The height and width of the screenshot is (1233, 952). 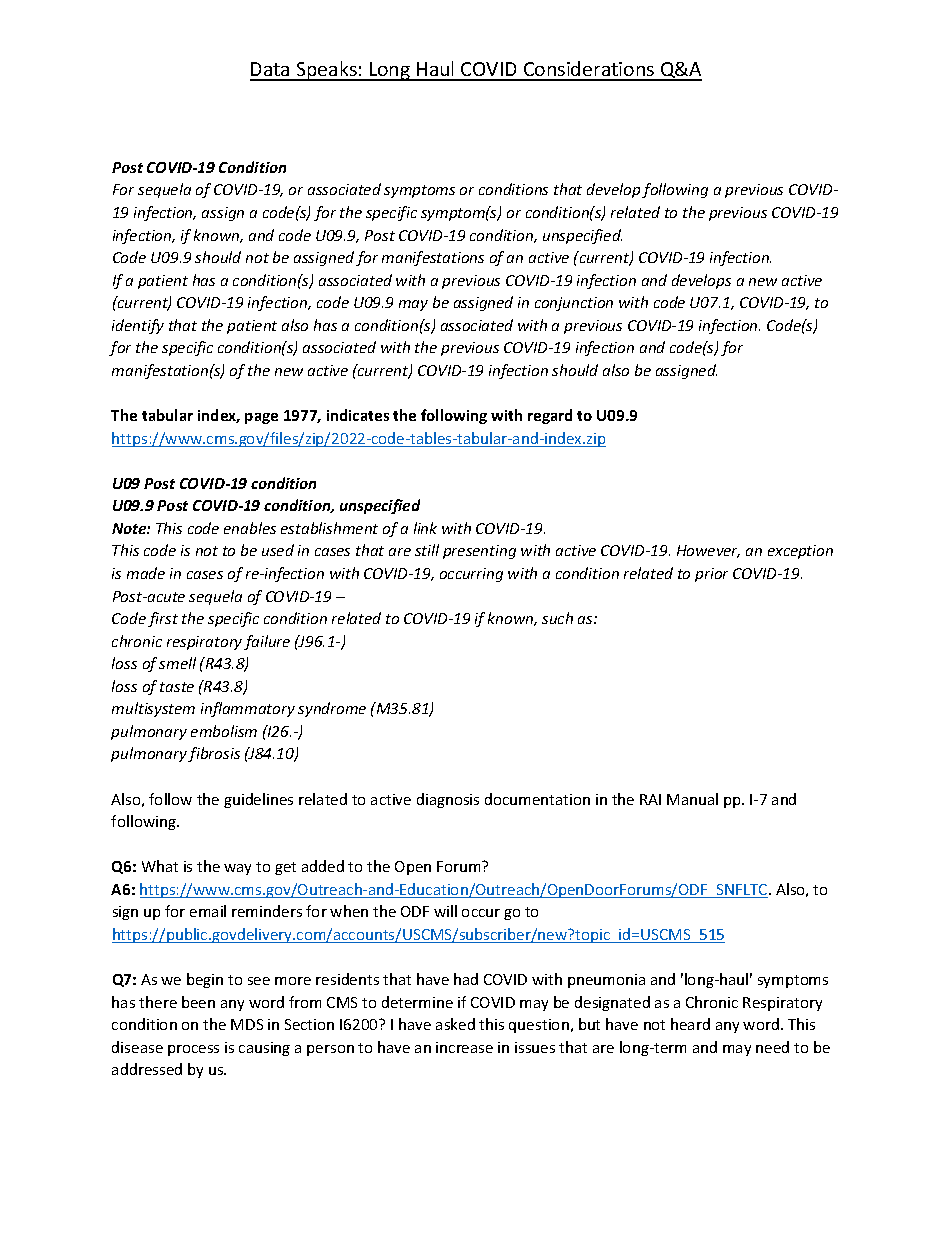 What do you see at coordinates (193, 1050) in the screenshot?
I see `process` at bounding box center [193, 1050].
